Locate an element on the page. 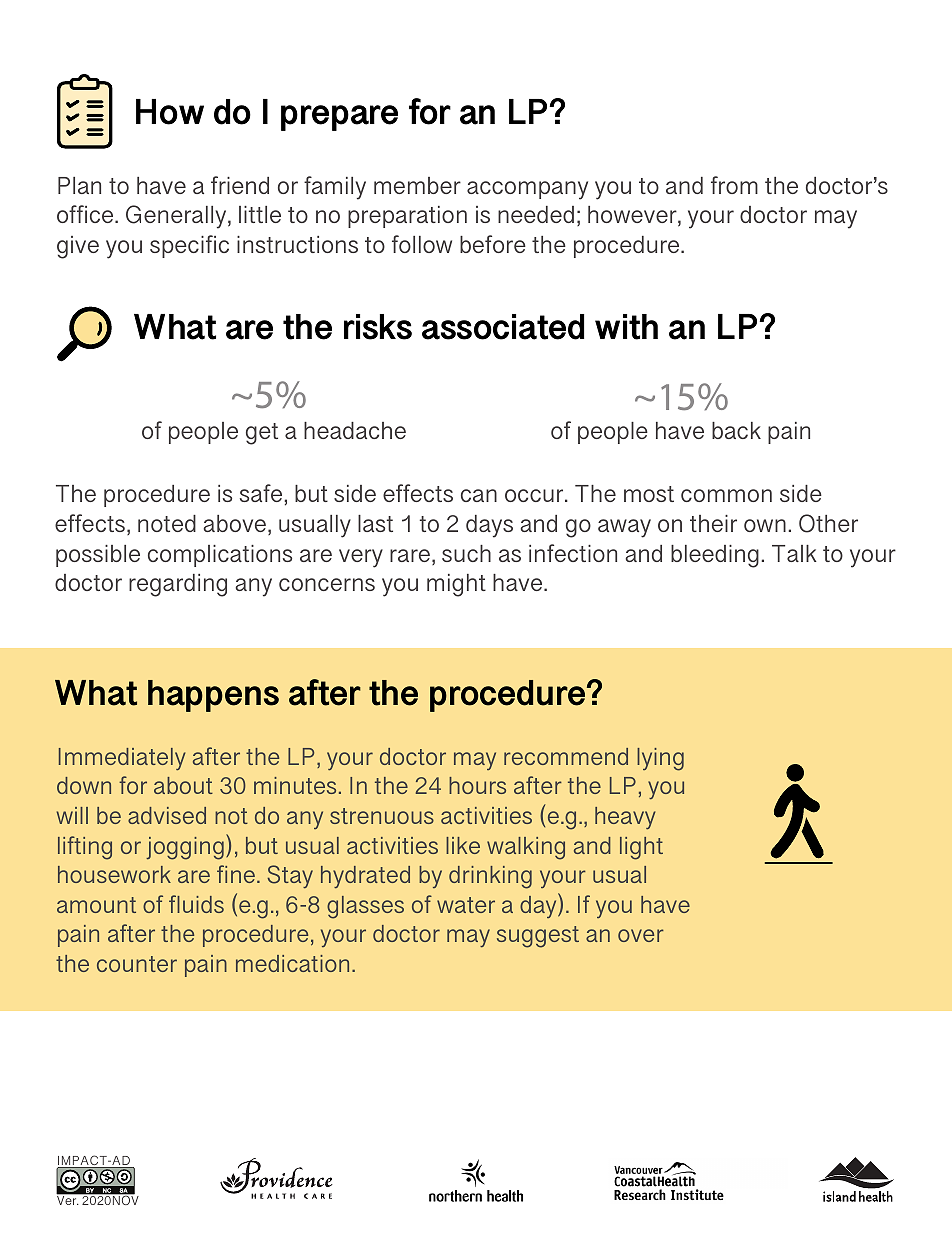 The width and height of the document is (952, 1233). counter is located at coordinates (137, 964).
